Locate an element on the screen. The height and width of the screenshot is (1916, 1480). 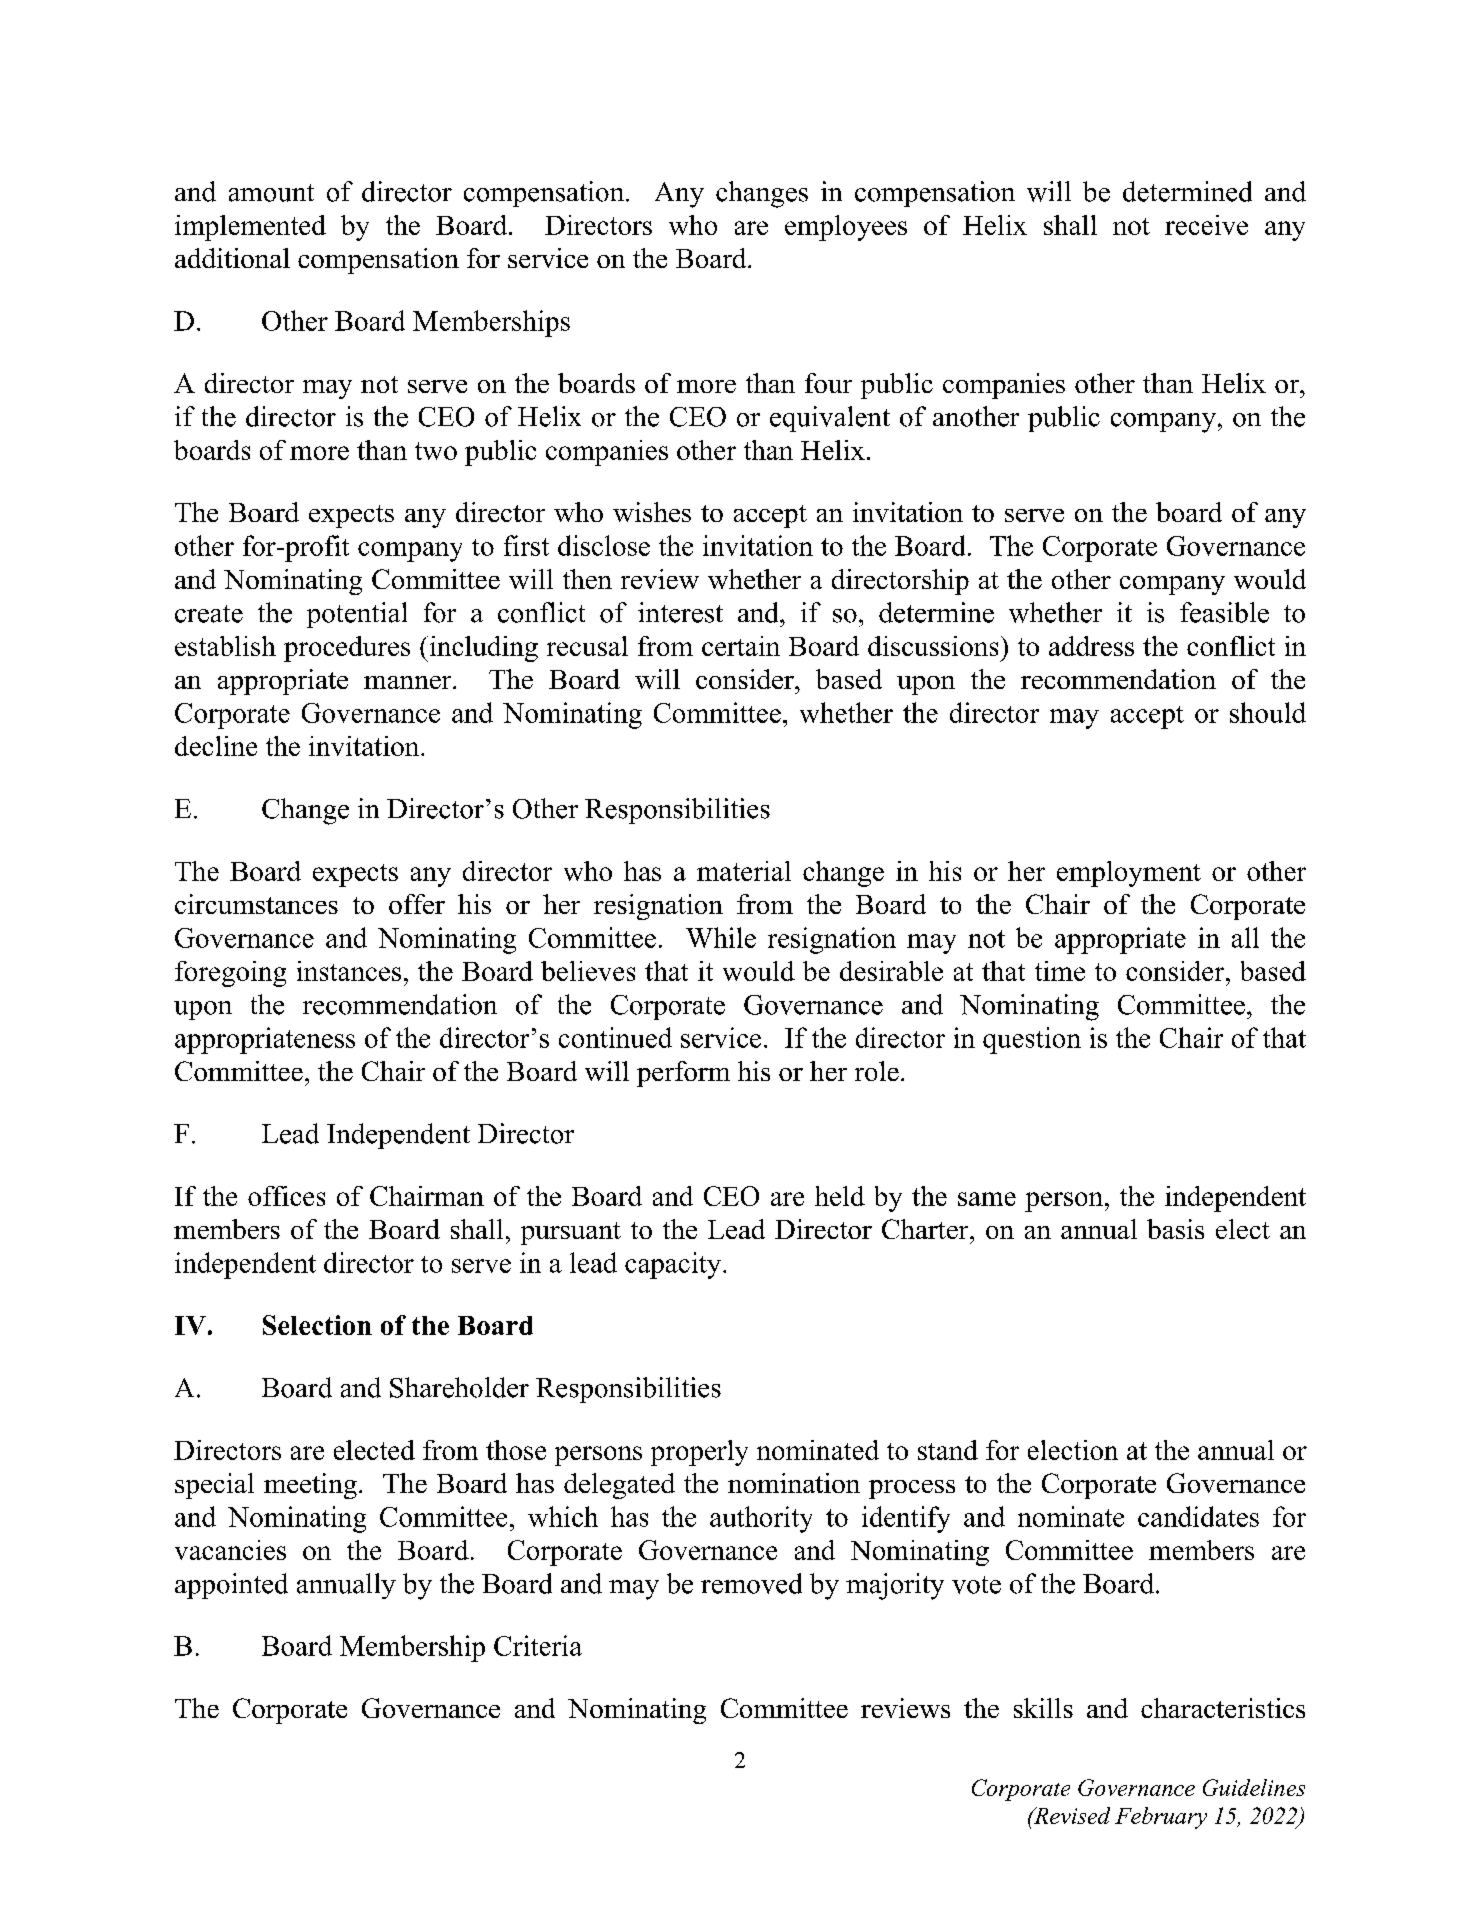
employees is located at coordinates (846, 228).
